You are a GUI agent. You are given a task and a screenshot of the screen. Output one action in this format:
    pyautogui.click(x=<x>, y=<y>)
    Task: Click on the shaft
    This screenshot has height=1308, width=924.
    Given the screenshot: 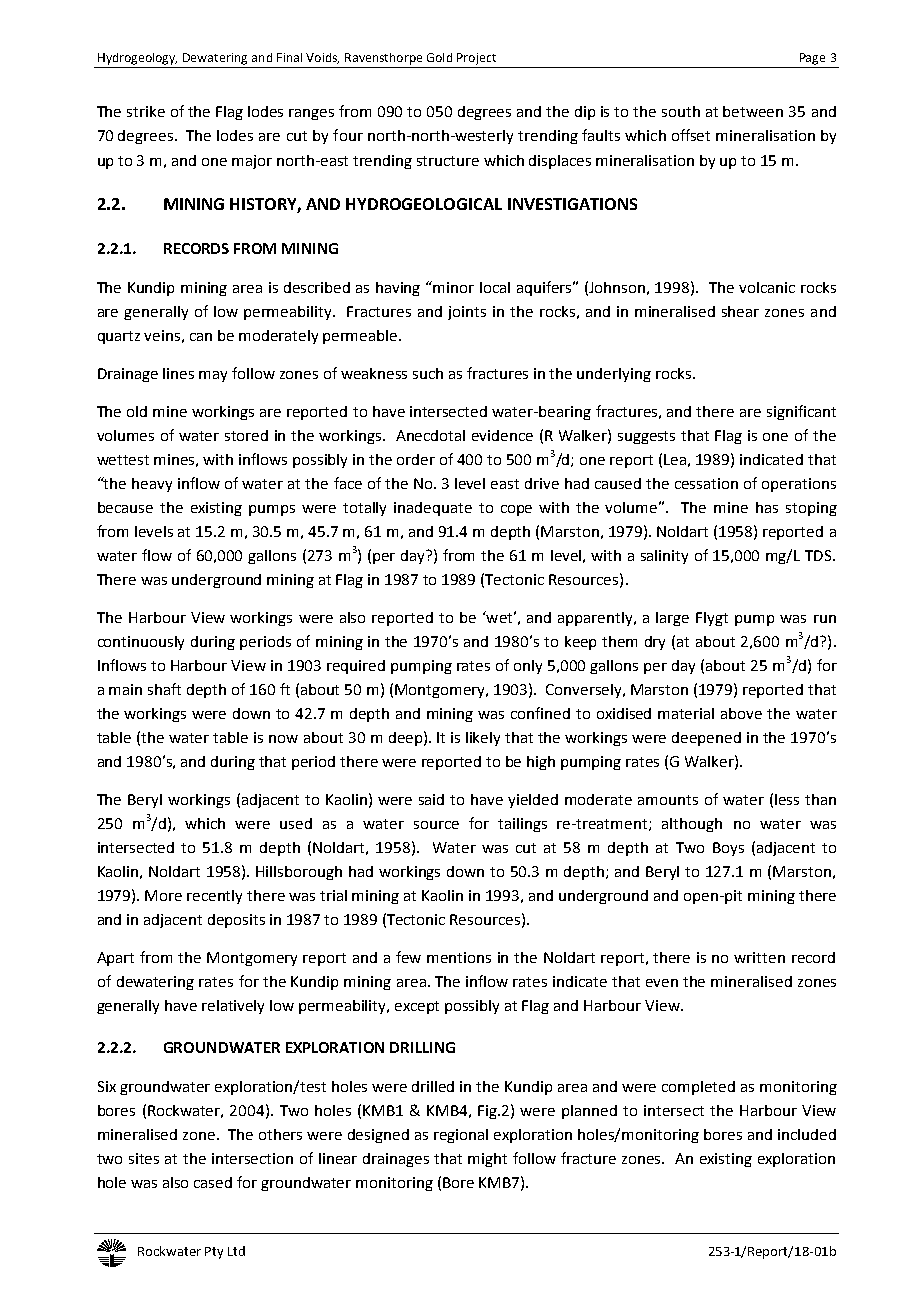 What is the action you would take?
    pyautogui.click(x=164, y=689)
